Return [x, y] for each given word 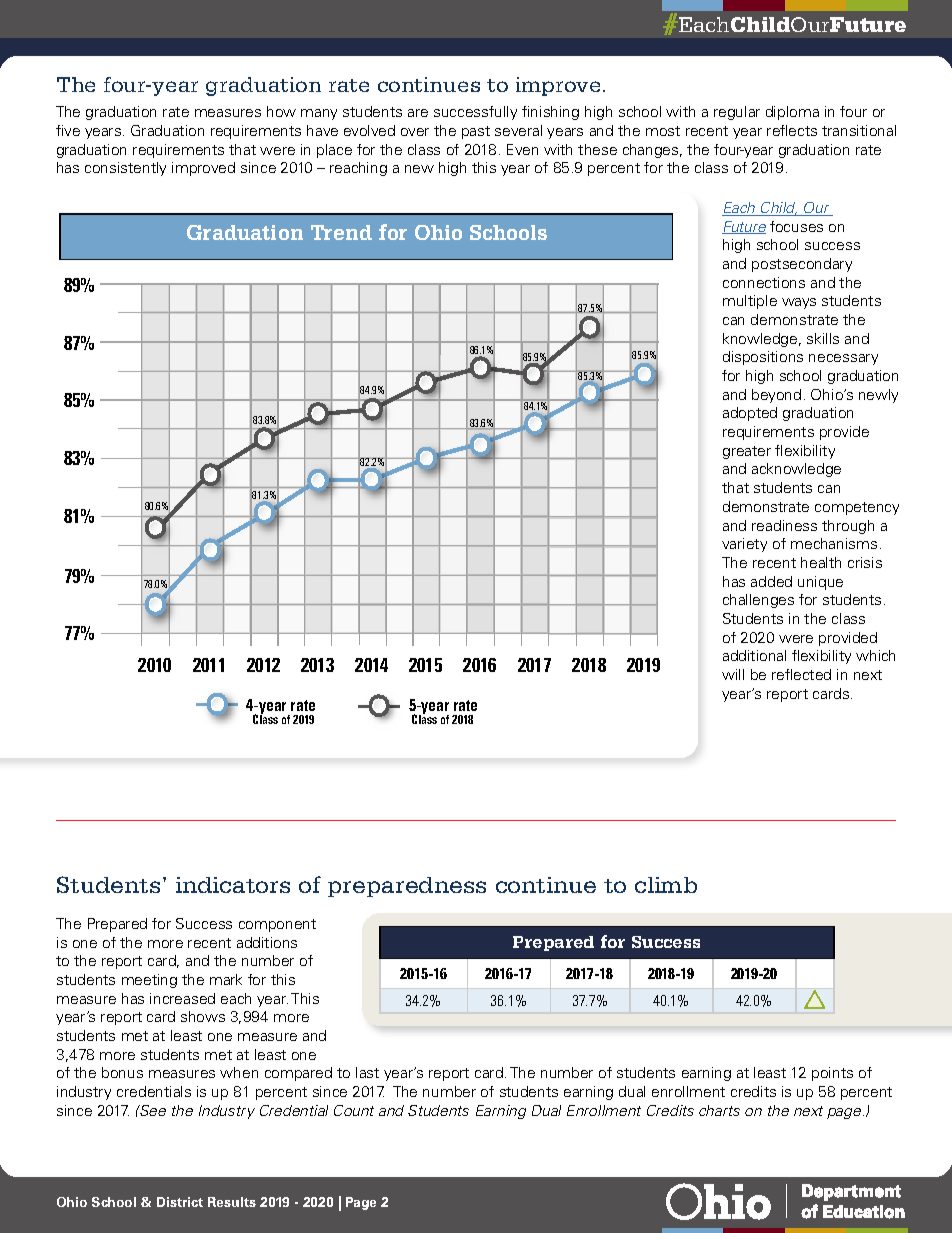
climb [666, 885]
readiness [784, 525]
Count [354, 1110]
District [180, 1202]
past [476, 132]
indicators [233, 885]
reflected [801, 674]
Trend [341, 232]
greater [747, 452]
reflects [792, 130]
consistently [125, 169]
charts [719, 1110]
